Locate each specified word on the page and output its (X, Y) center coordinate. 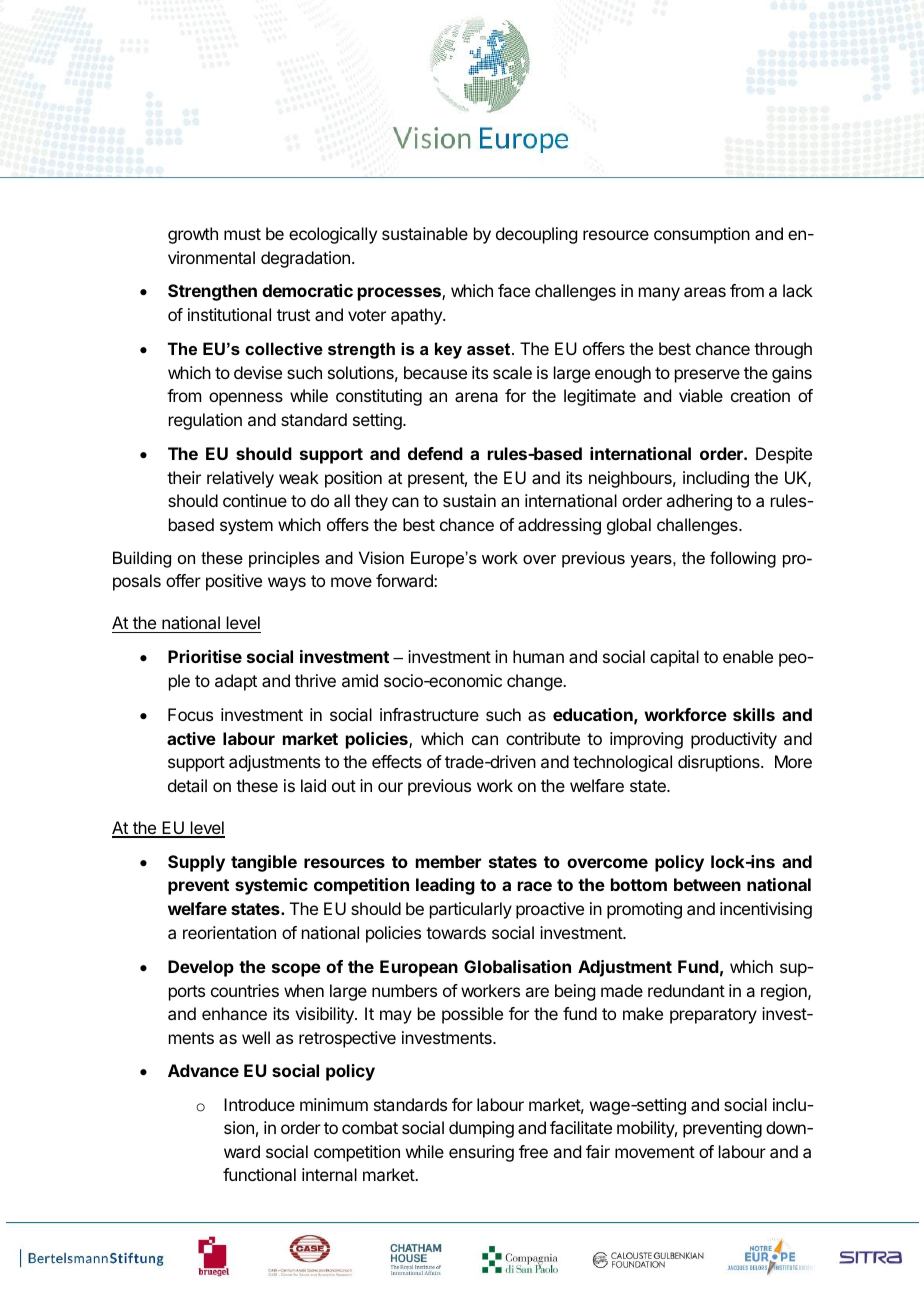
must (242, 234)
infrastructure (429, 714)
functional (259, 1174)
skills (754, 714)
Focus (190, 714)
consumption (702, 235)
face (514, 290)
